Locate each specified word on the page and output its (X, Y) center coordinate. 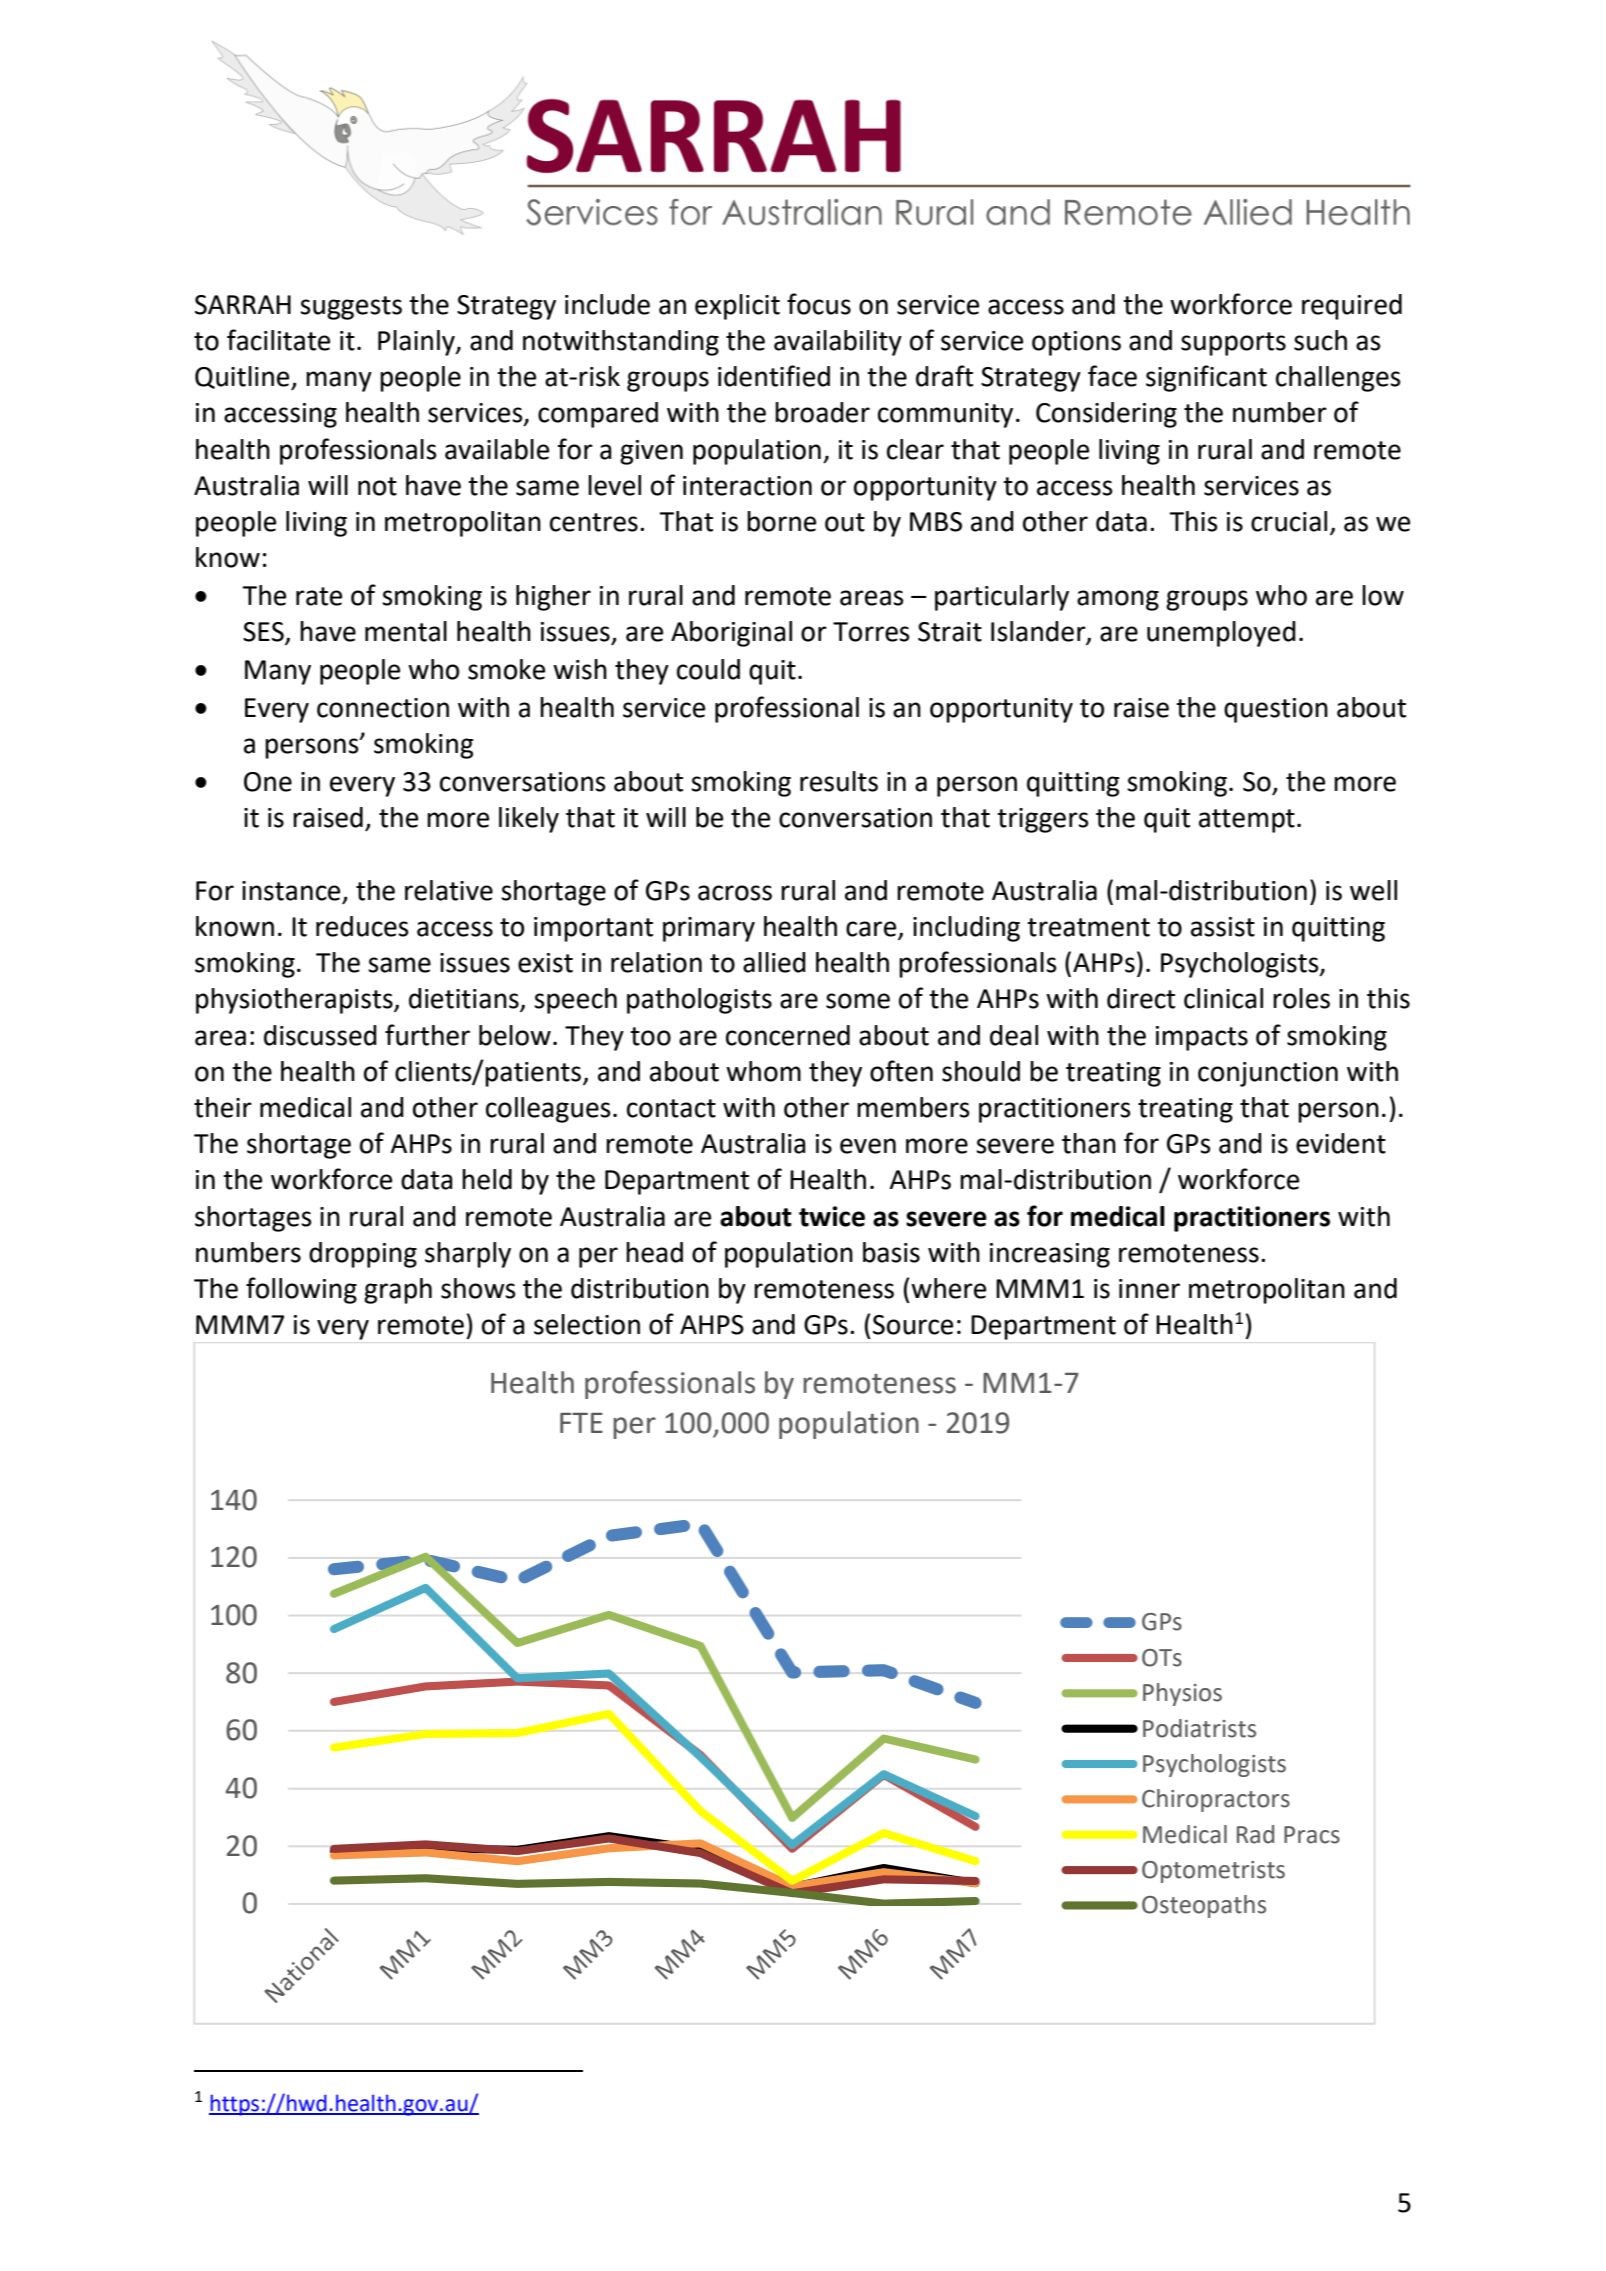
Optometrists (1213, 1872)
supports (1233, 344)
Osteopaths (1204, 1906)
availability (838, 343)
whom (763, 1071)
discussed (320, 1035)
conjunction (1268, 1074)
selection (587, 1324)
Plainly (417, 343)
